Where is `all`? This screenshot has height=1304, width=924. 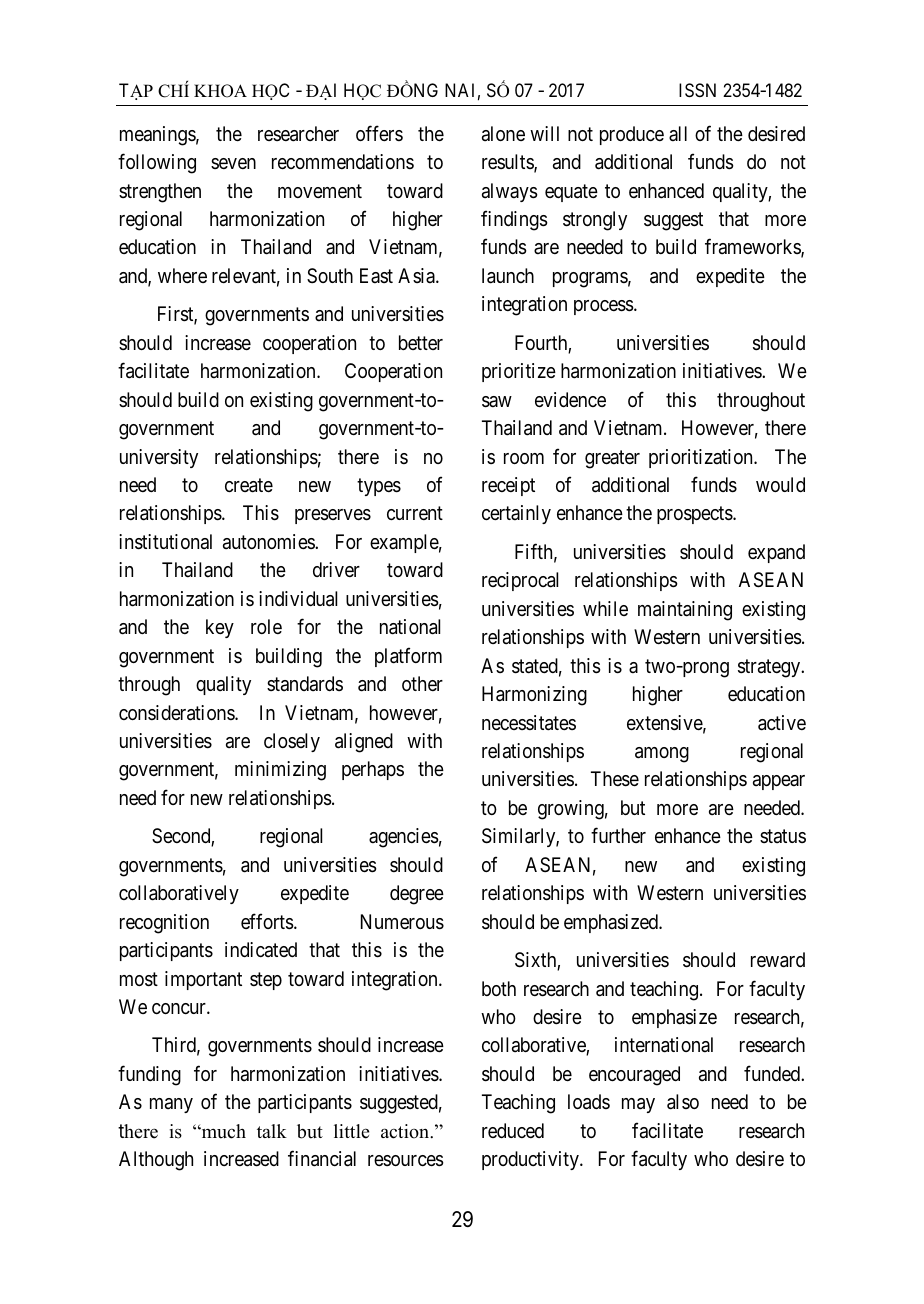
all is located at coordinates (678, 133).
